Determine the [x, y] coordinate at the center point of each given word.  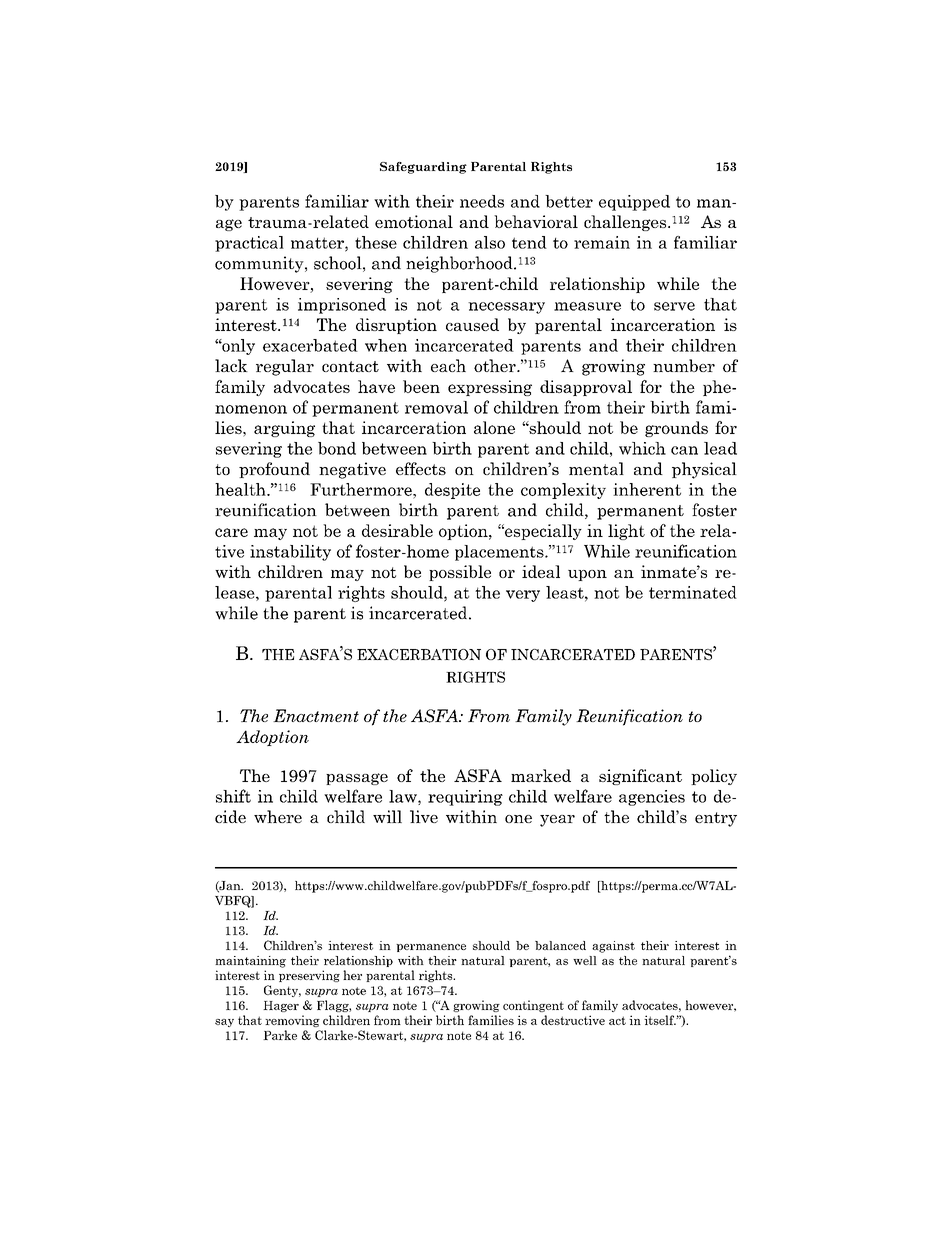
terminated [693, 592]
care [231, 532]
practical [249, 244]
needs [482, 201]
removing [292, 1021]
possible [460, 573]
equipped [634, 203]
